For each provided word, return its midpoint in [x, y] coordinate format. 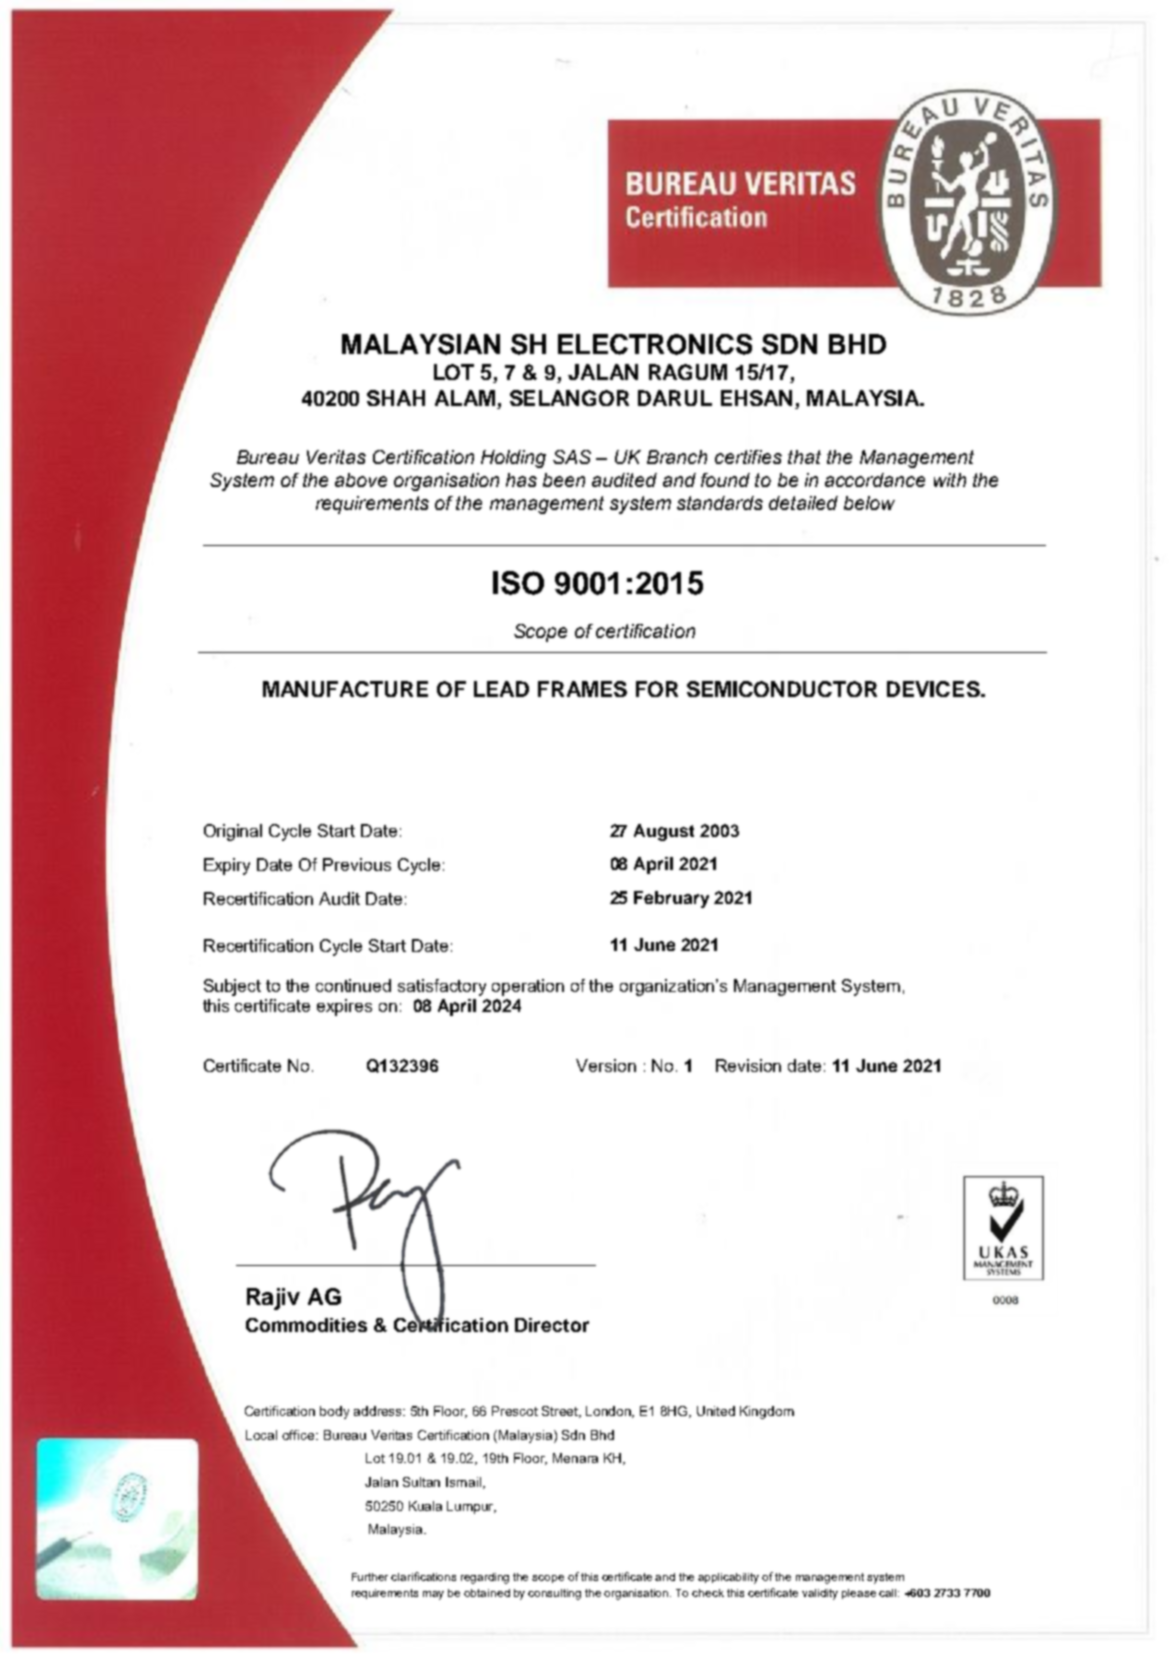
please [859, 1594]
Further [372, 1577]
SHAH [396, 398]
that [804, 457]
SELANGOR [569, 398]
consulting [554, 1594]
